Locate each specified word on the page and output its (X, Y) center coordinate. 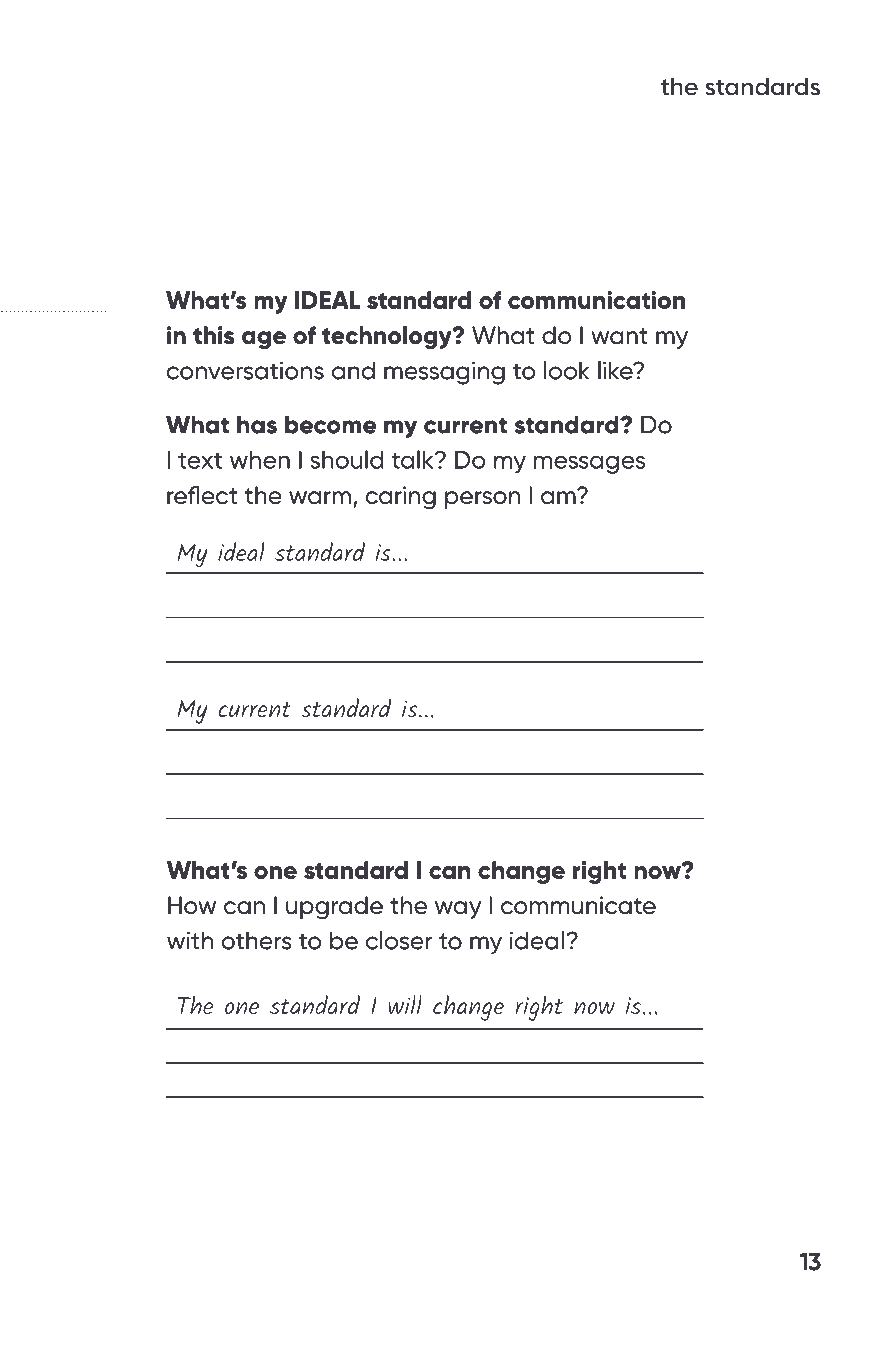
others (256, 941)
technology (388, 338)
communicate (578, 905)
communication (596, 299)
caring (400, 498)
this (213, 335)
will (405, 1004)
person (482, 500)
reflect (202, 495)
